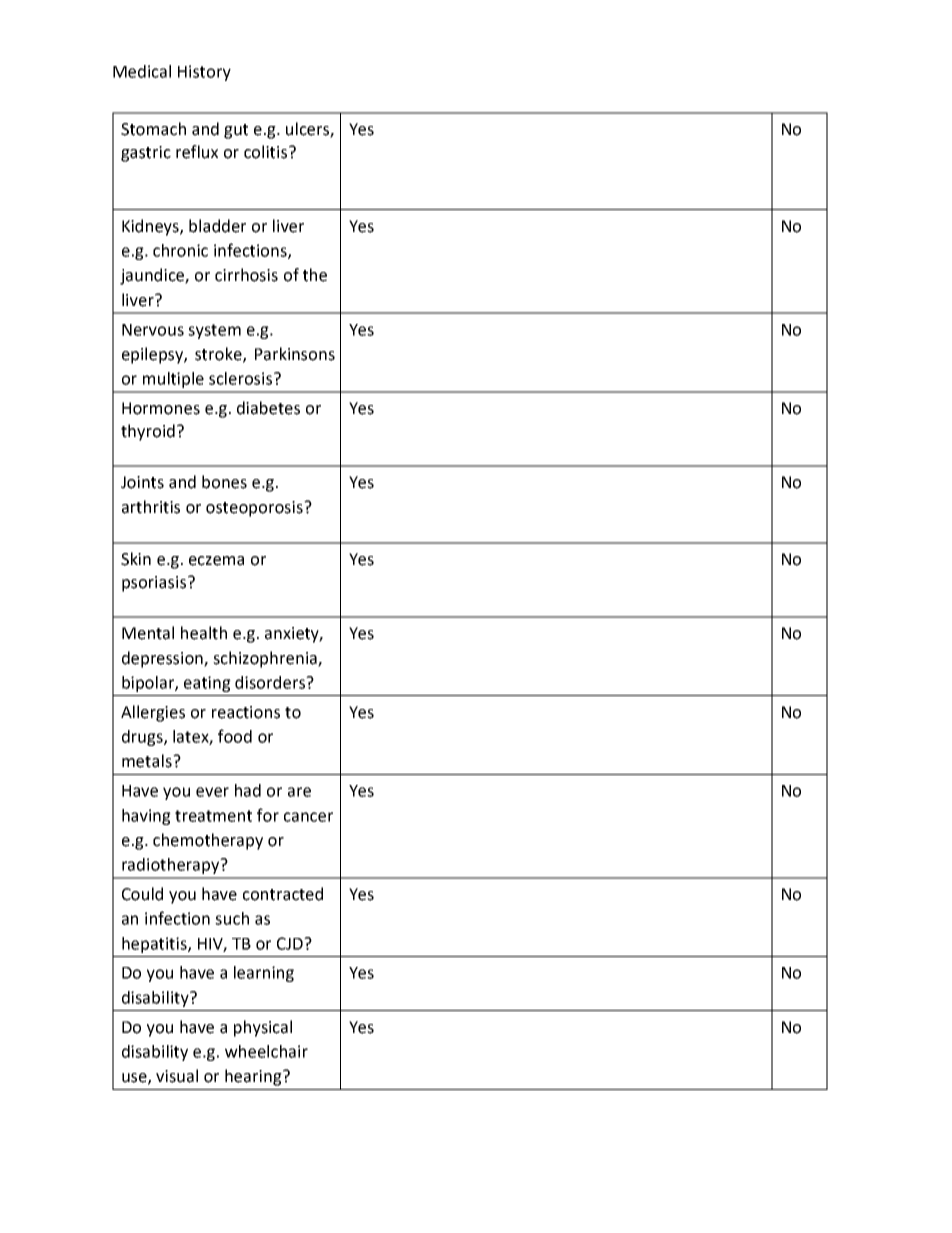  What do you see at coordinates (254, 1077) in the image?
I see `hearing` at bounding box center [254, 1077].
